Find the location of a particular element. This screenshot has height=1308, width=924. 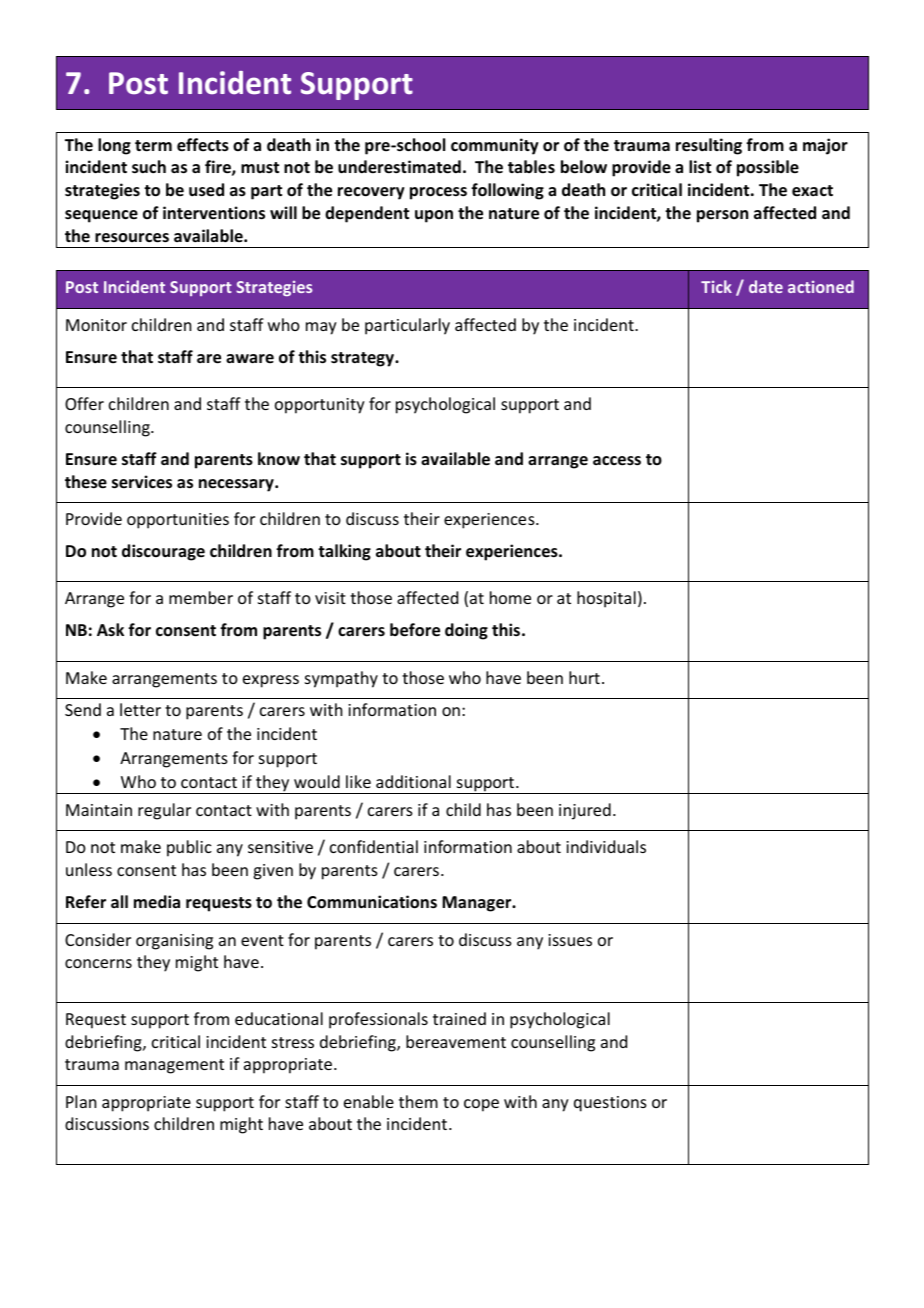

hospital is located at coordinates (606, 599).
